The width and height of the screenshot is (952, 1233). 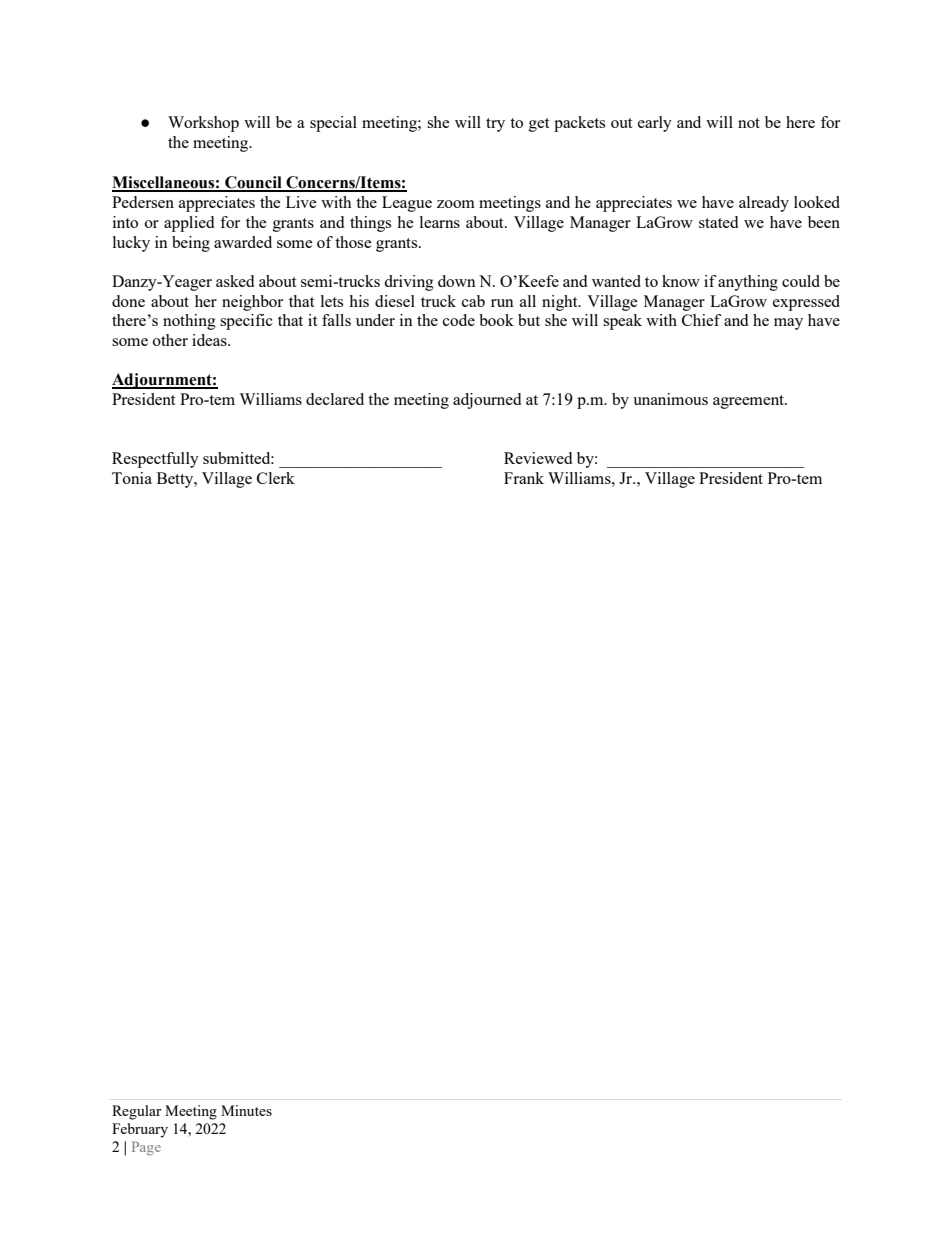 What do you see at coordinates (176, 480) in the screenshot?
I see `Betty` at bounding box center [176, 480].
